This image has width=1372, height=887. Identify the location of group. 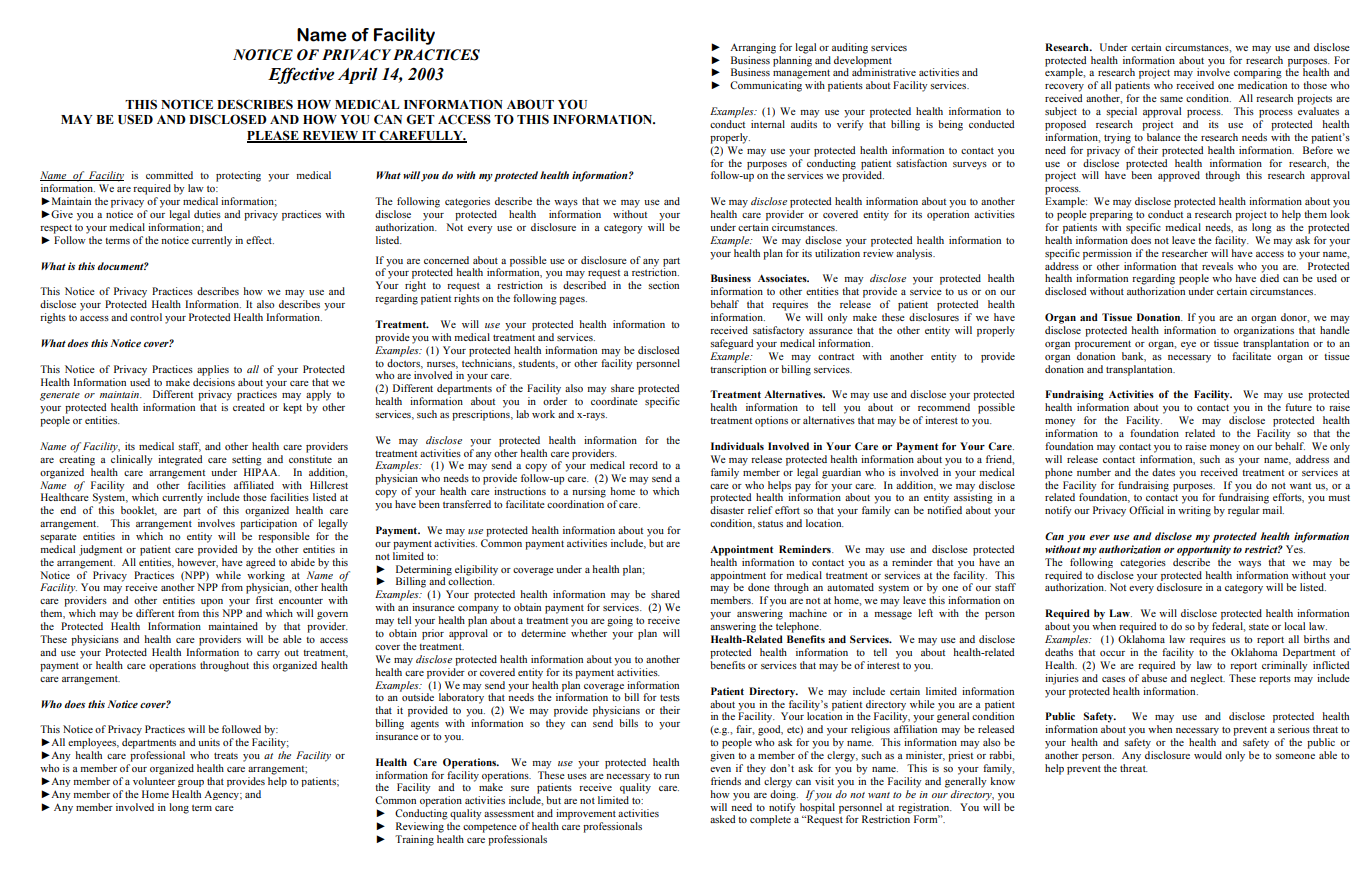
(191, 783).
